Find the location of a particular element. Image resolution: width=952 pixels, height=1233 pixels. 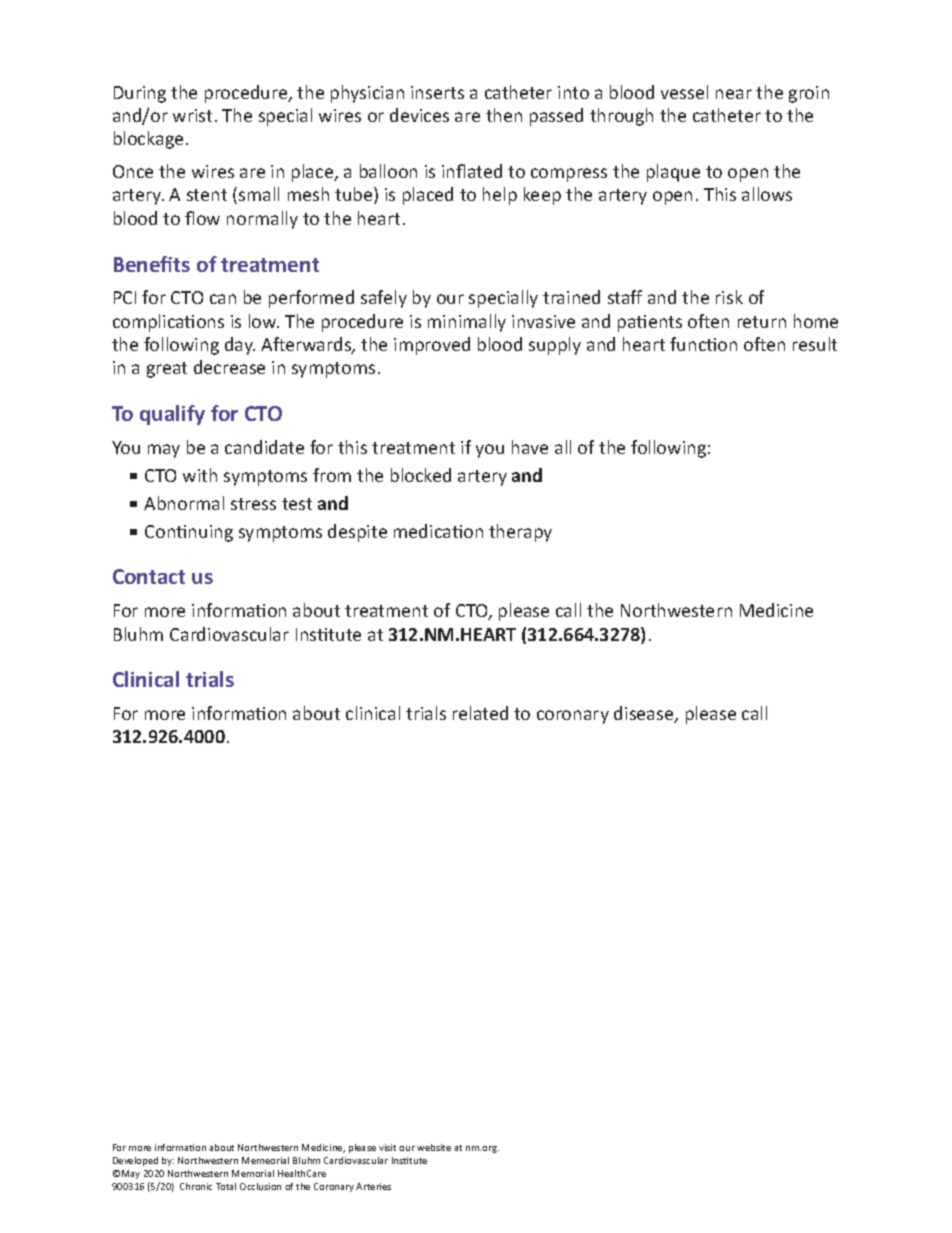

website is located at coordinates (434, 1147).
